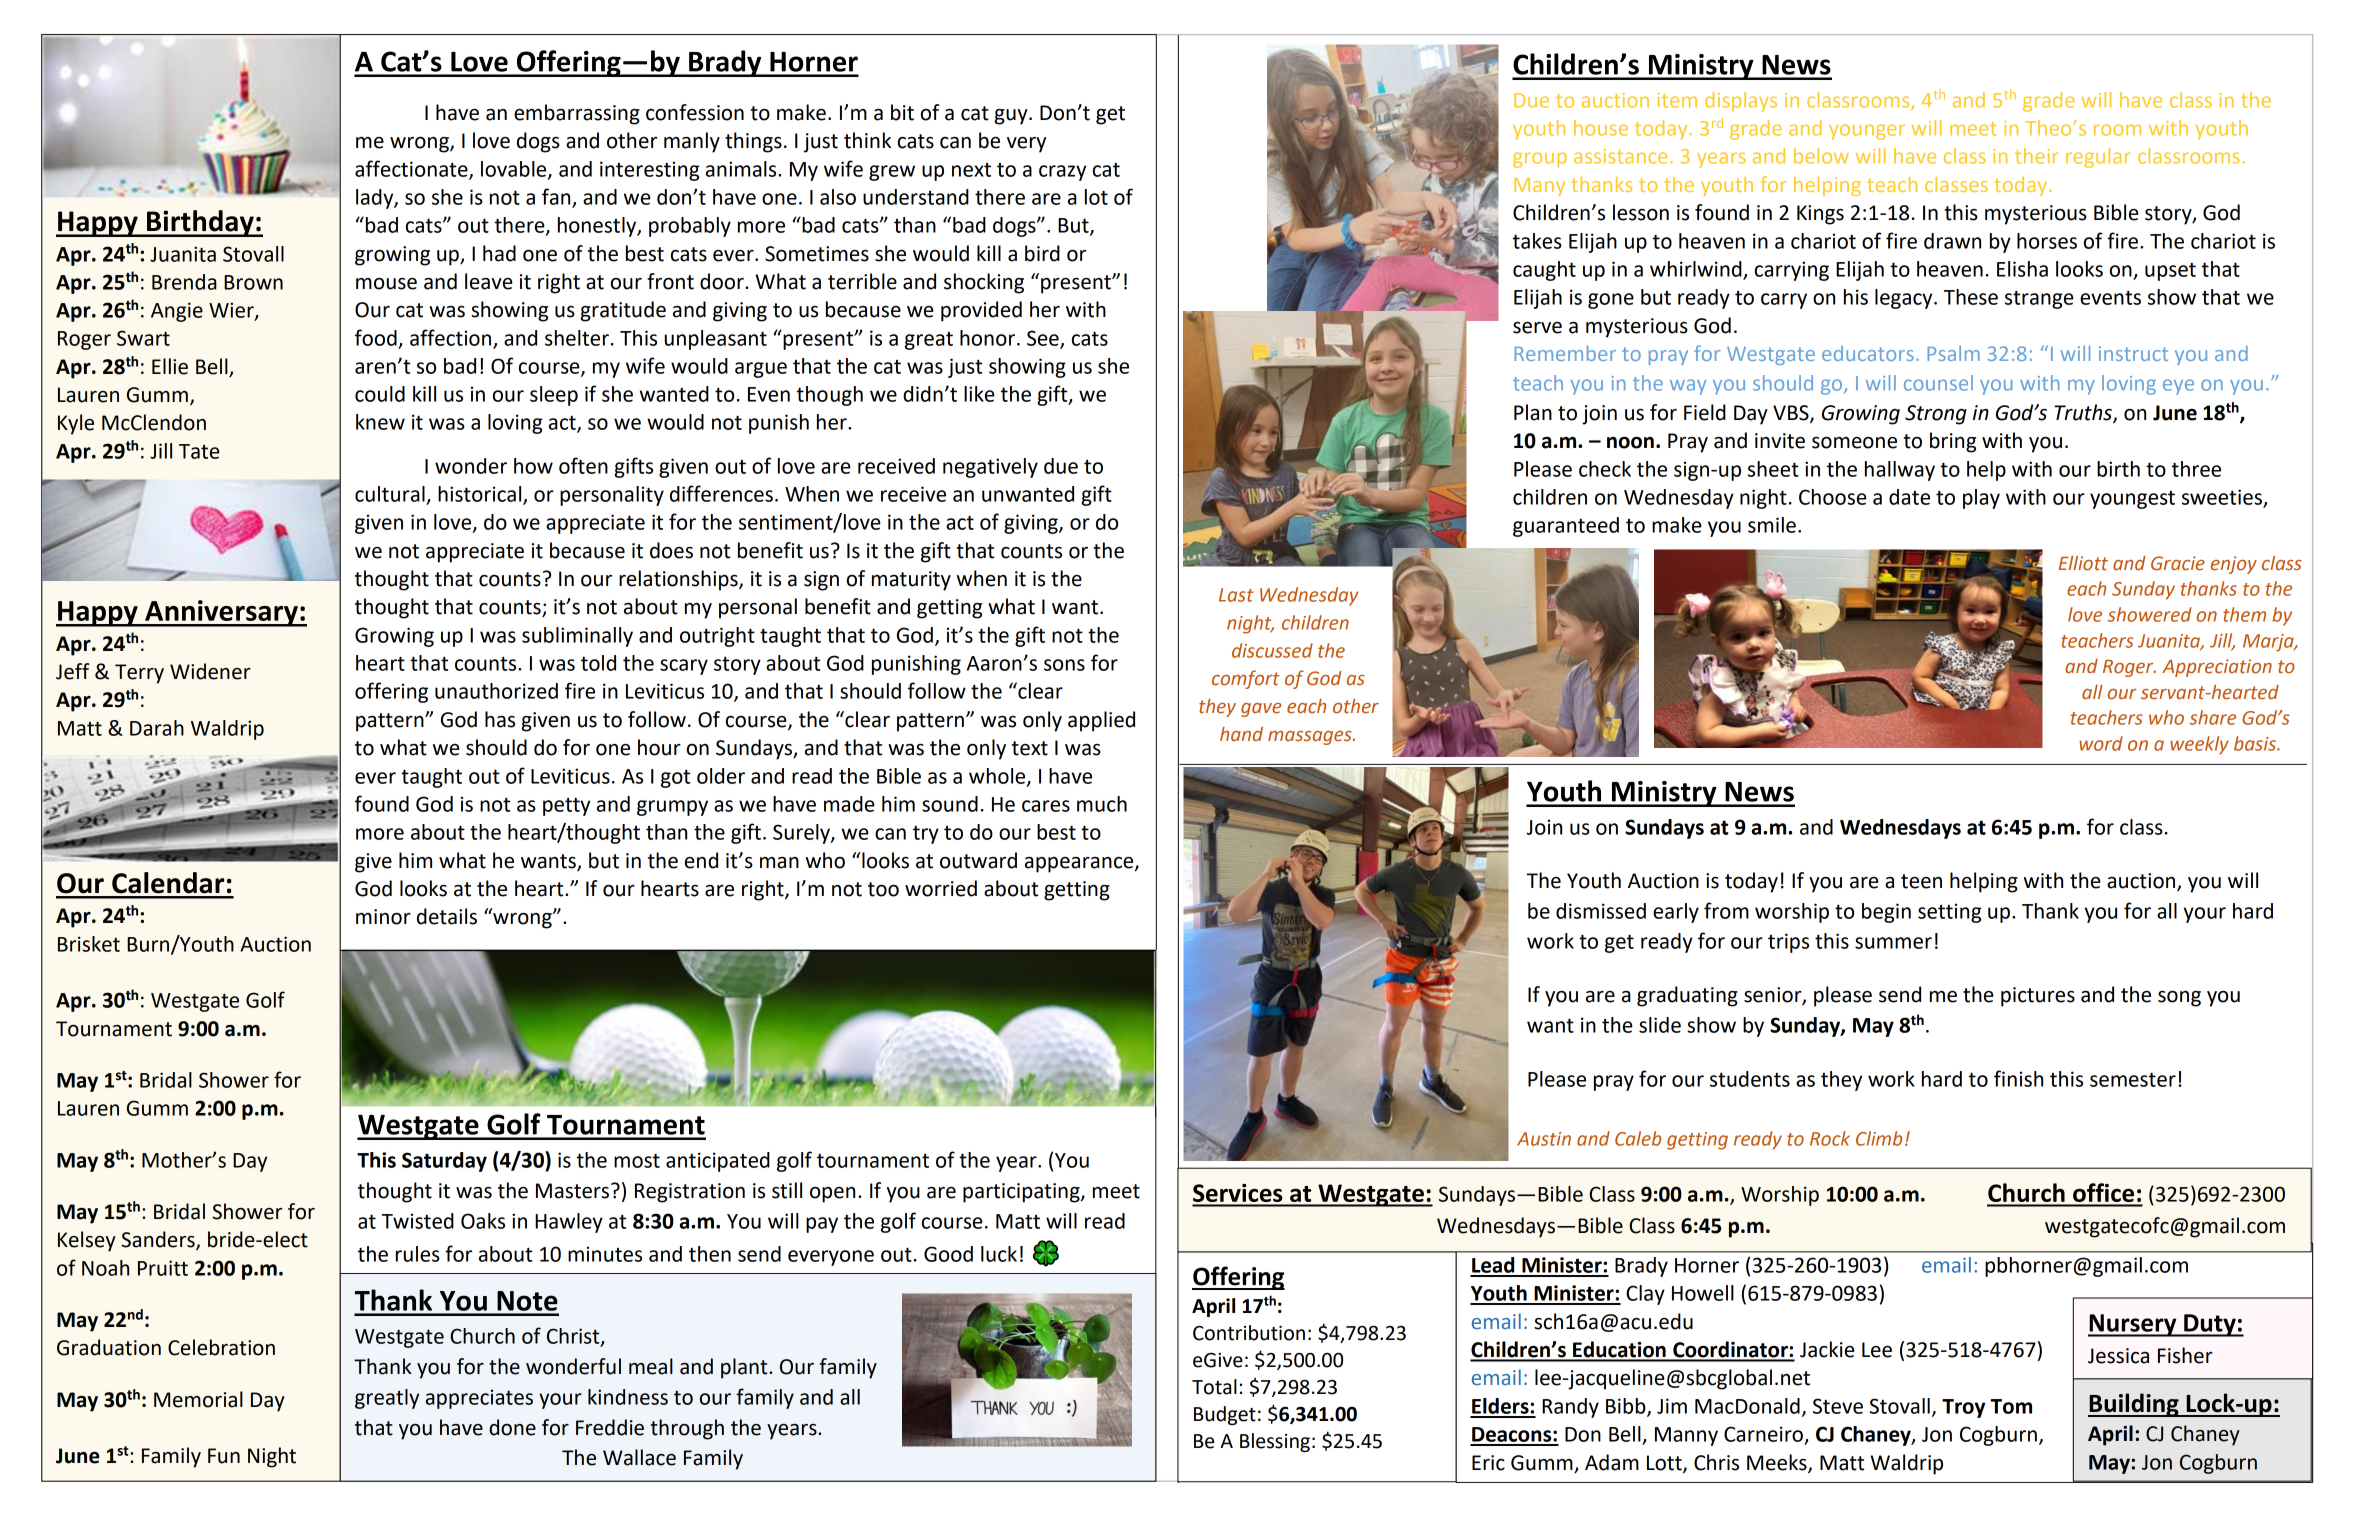 Image resolution: width=2353 pixels, height=1523 pixels. Describe the element at coordinates (2037, 156) in the page. I see `their` at that location.
